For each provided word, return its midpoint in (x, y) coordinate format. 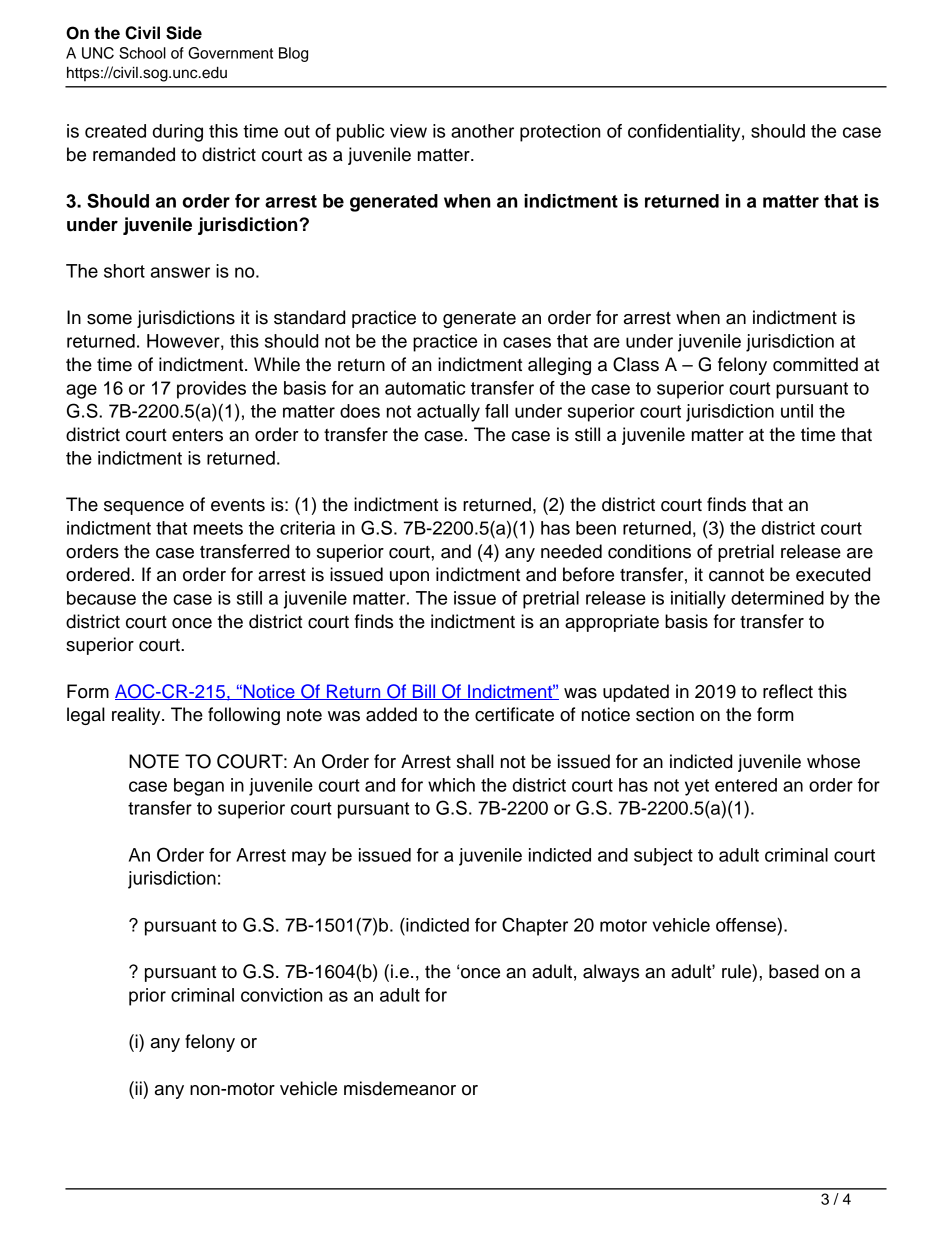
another (482, 131)
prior (147, 997)
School (142, 53)
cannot (736, 575)
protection (560, 133)
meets (218, 528)
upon (409, 578)
